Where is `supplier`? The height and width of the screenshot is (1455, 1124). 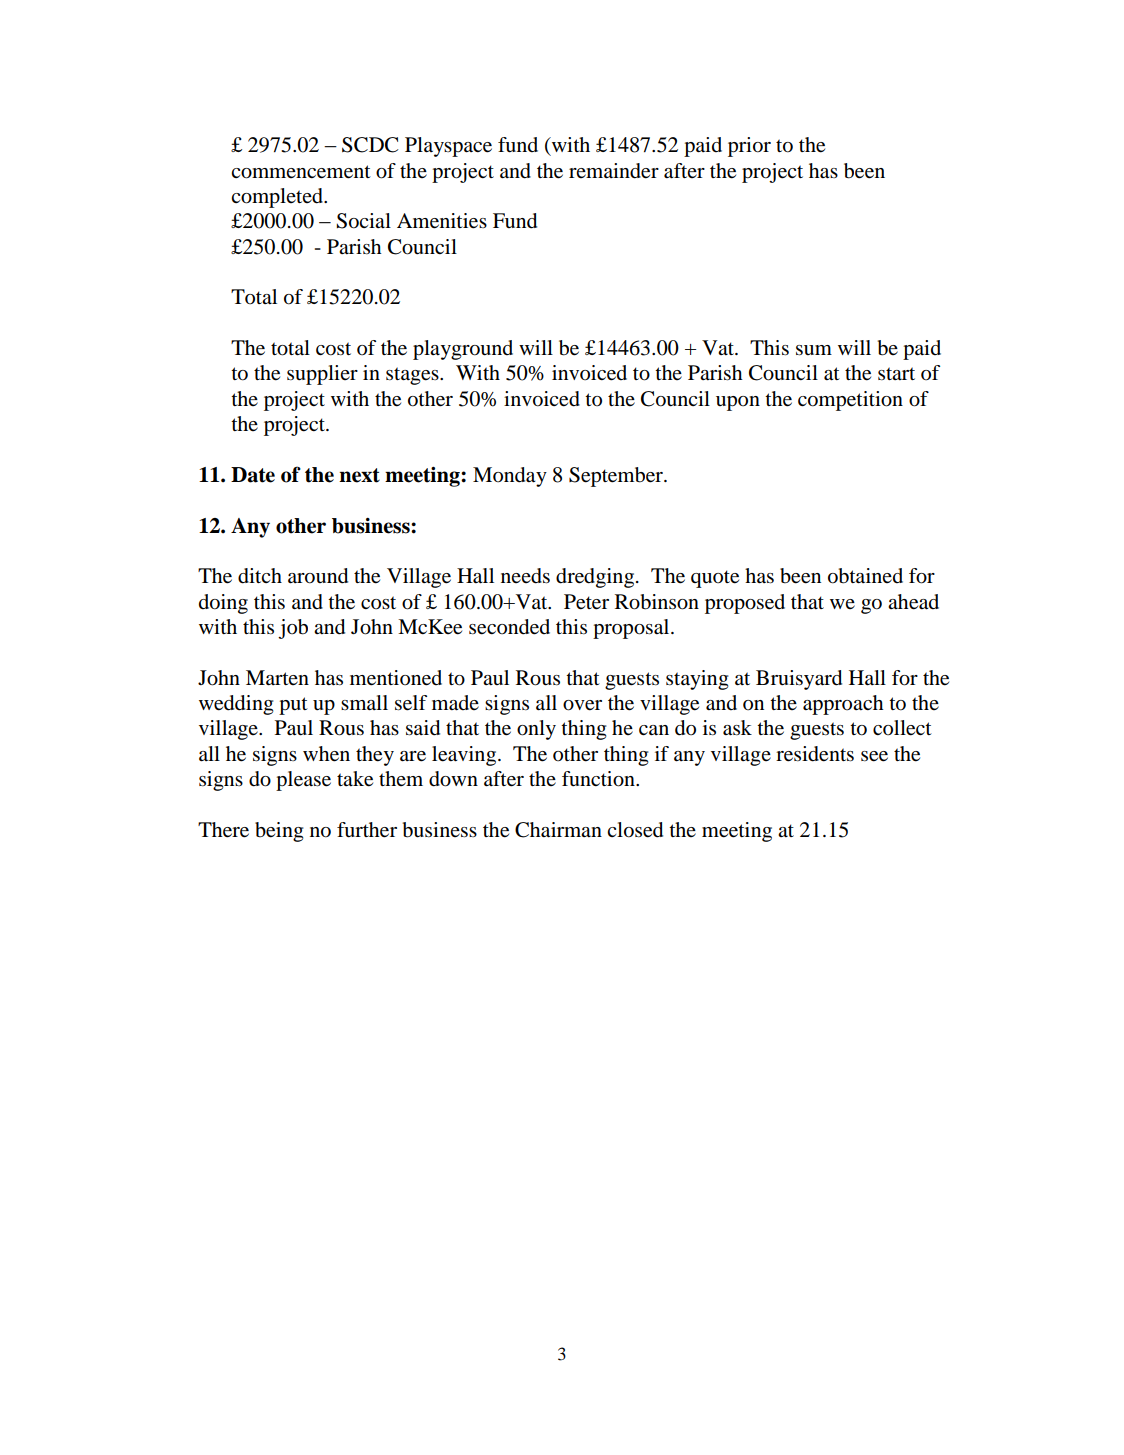
supplier is located at coordinates (322, 375).
